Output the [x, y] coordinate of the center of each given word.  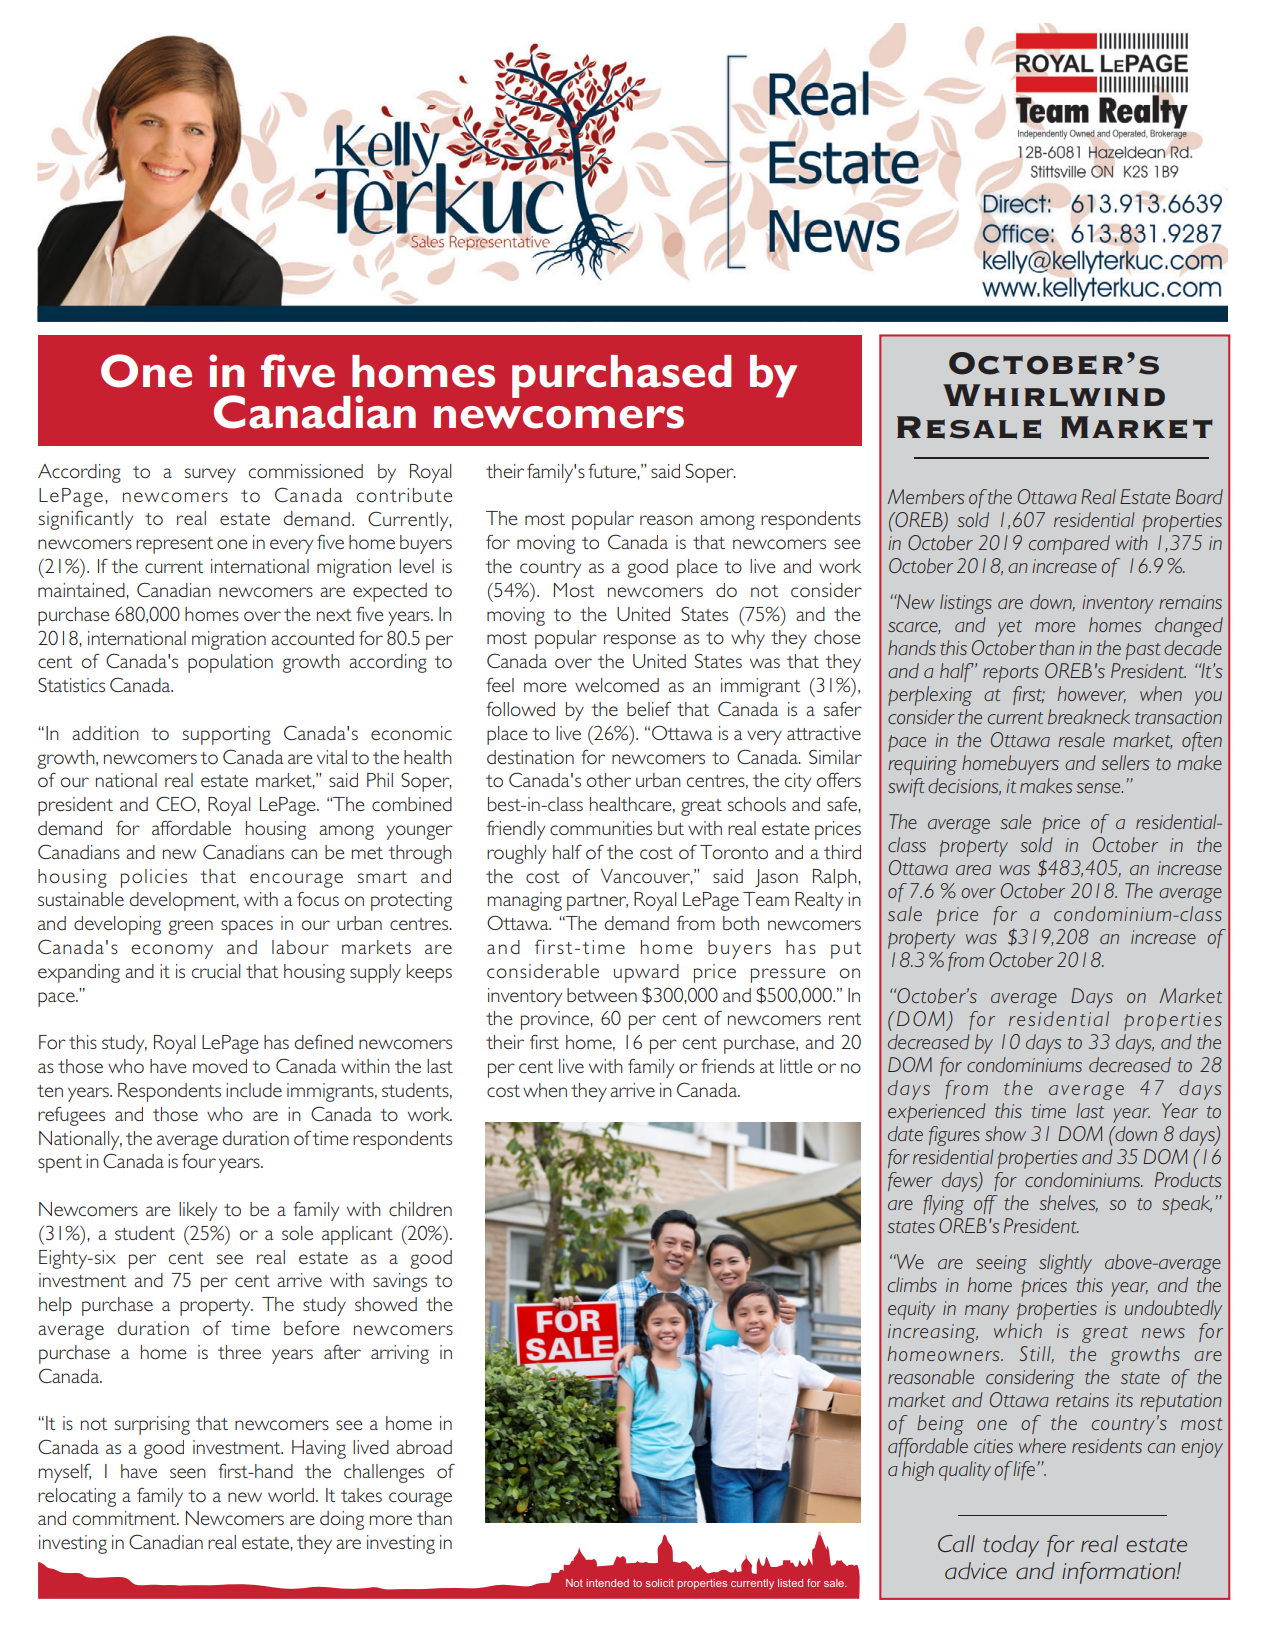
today [1011, 1546]
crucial [216, 971]
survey [210, 475]
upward [646, 973]
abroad [424, 1447]
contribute [405, 495]
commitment [125, 1518]
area [973, 870]
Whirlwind [1054, 395]
